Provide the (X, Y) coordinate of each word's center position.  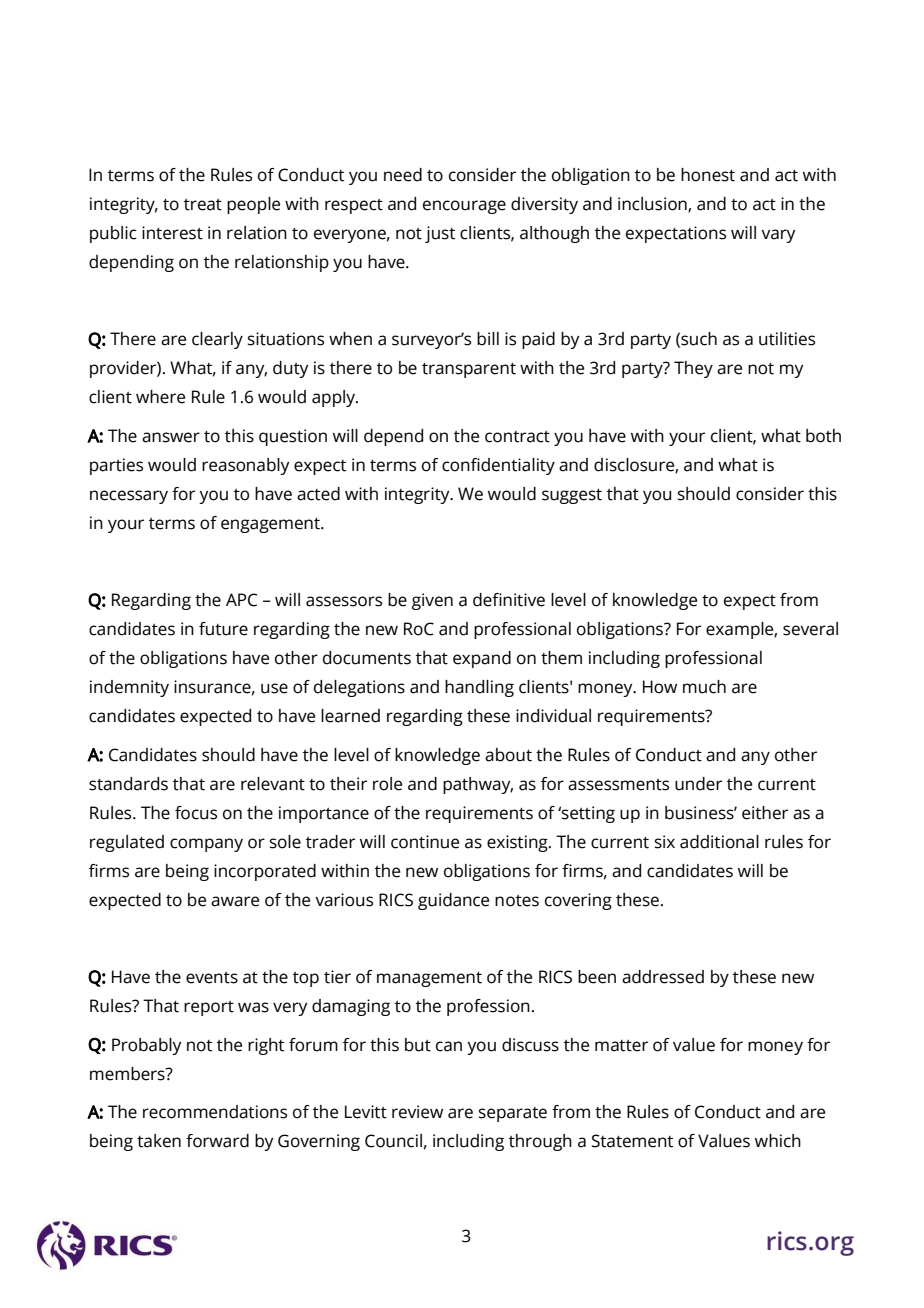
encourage (464, 207)
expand (482, 659)
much (704, 687)
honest (708, 175)
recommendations (215, 1112)
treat (203, 205)
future (223, 629)
